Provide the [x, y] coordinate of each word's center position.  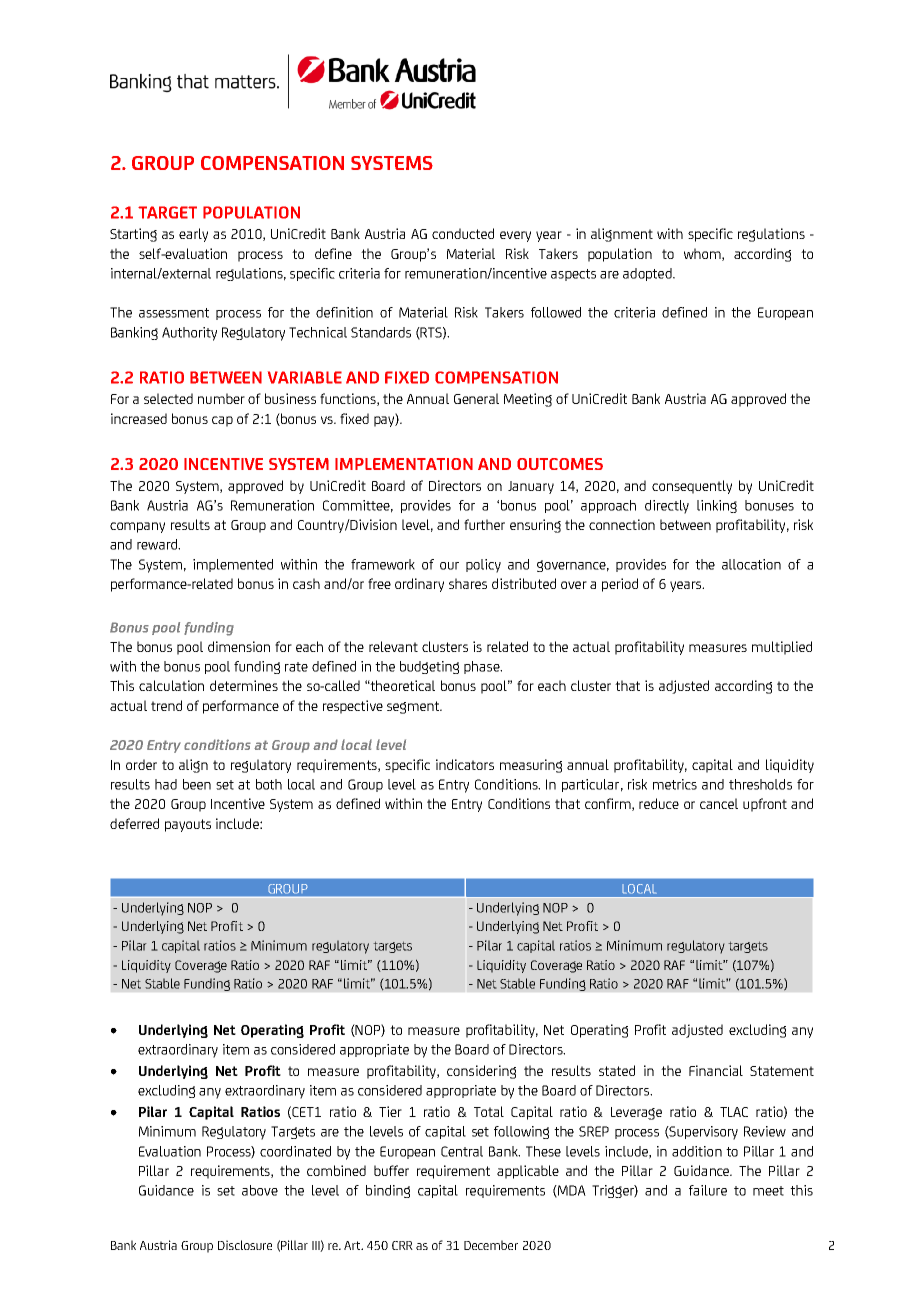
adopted [648, 274]
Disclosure [245, 1245]
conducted [463, 233]
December [491, 1245]
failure [708, 1190]
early [193, 235]
